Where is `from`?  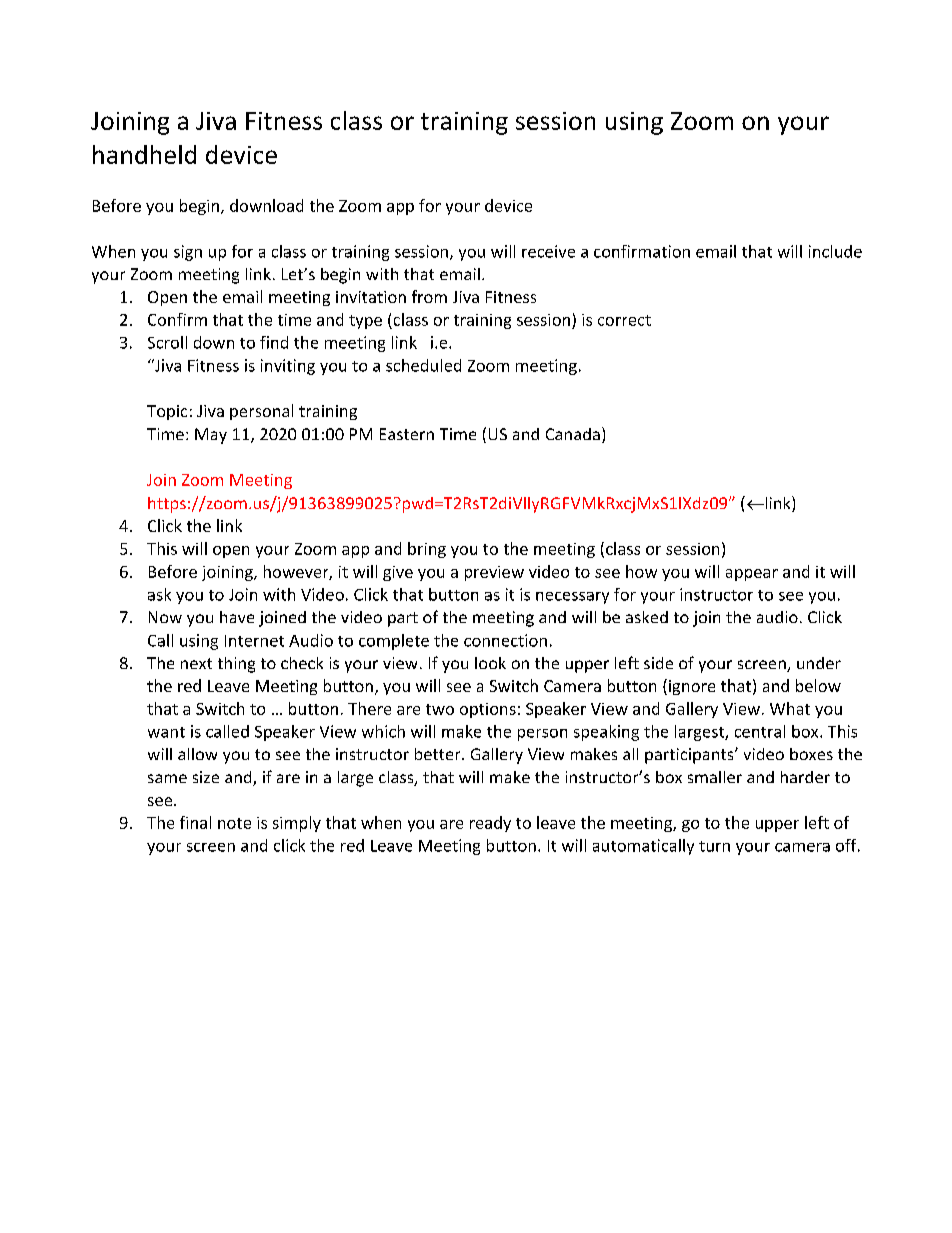
from is located at coordinates (429, 296).
